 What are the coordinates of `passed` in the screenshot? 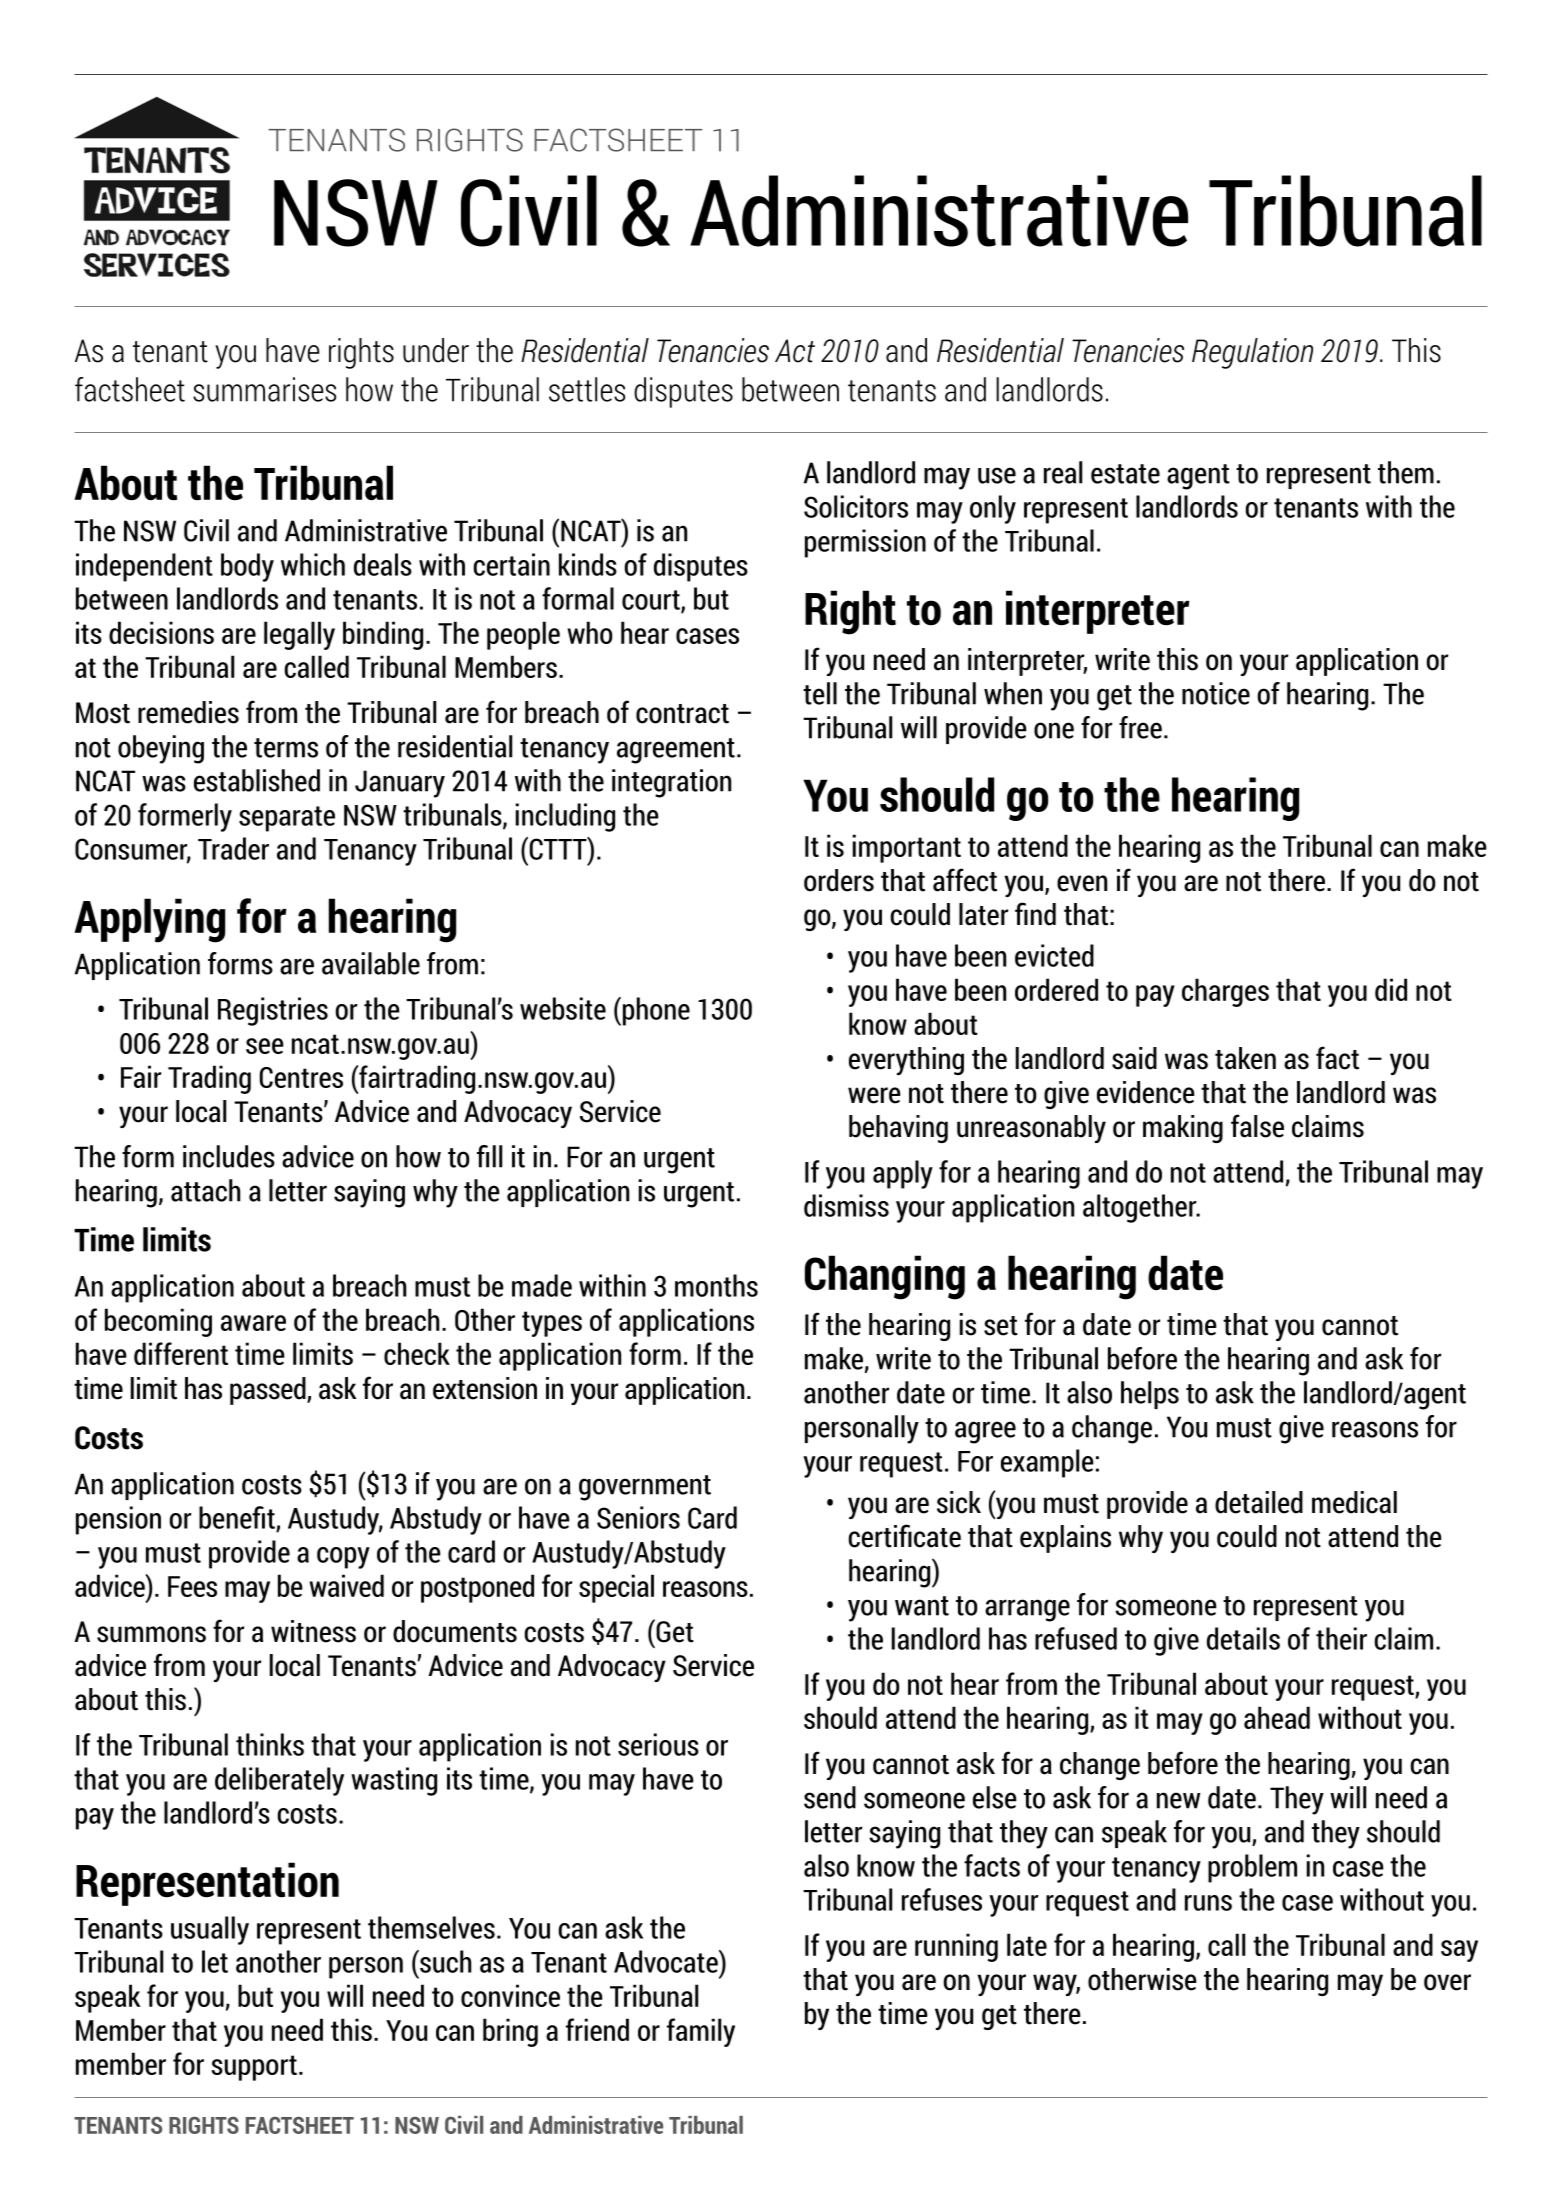 It's located at (269, 1391).
